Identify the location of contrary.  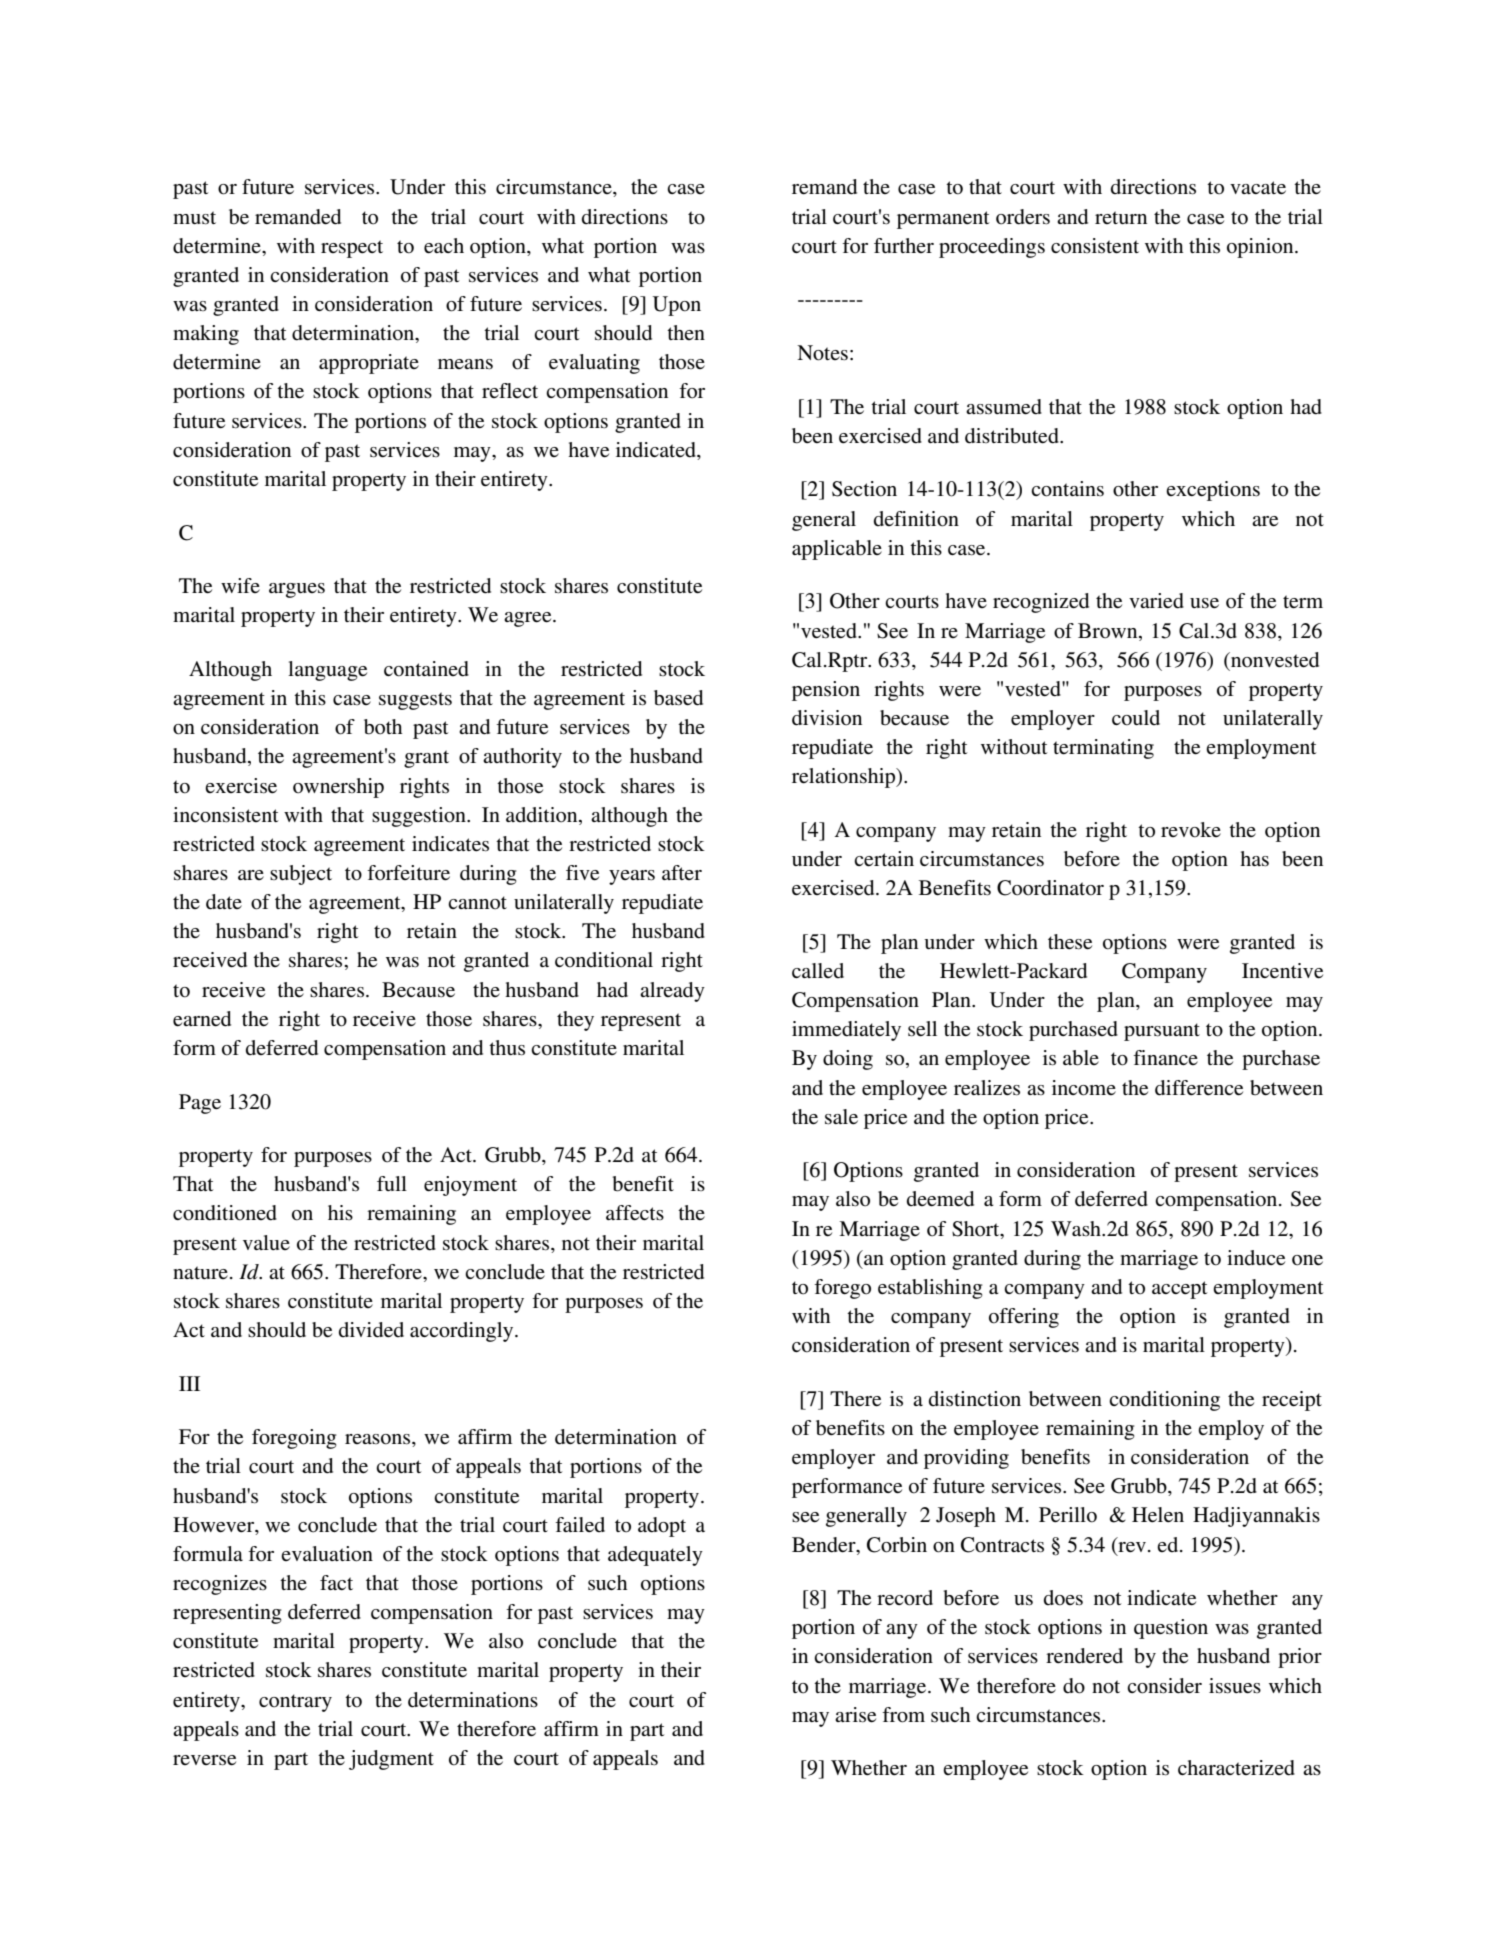
(295, 1703).
